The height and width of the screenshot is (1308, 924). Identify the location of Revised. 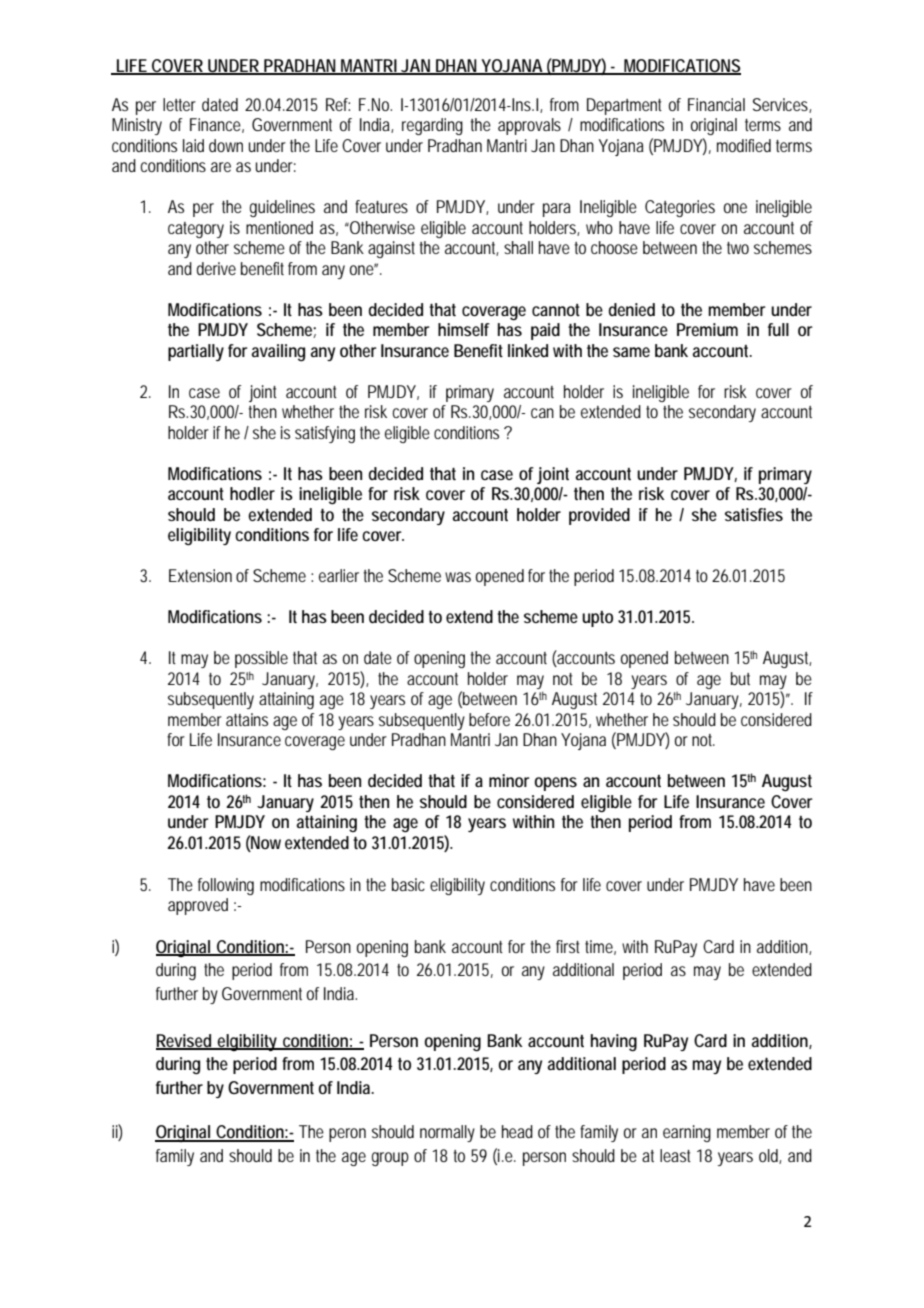
(185, 1041).
